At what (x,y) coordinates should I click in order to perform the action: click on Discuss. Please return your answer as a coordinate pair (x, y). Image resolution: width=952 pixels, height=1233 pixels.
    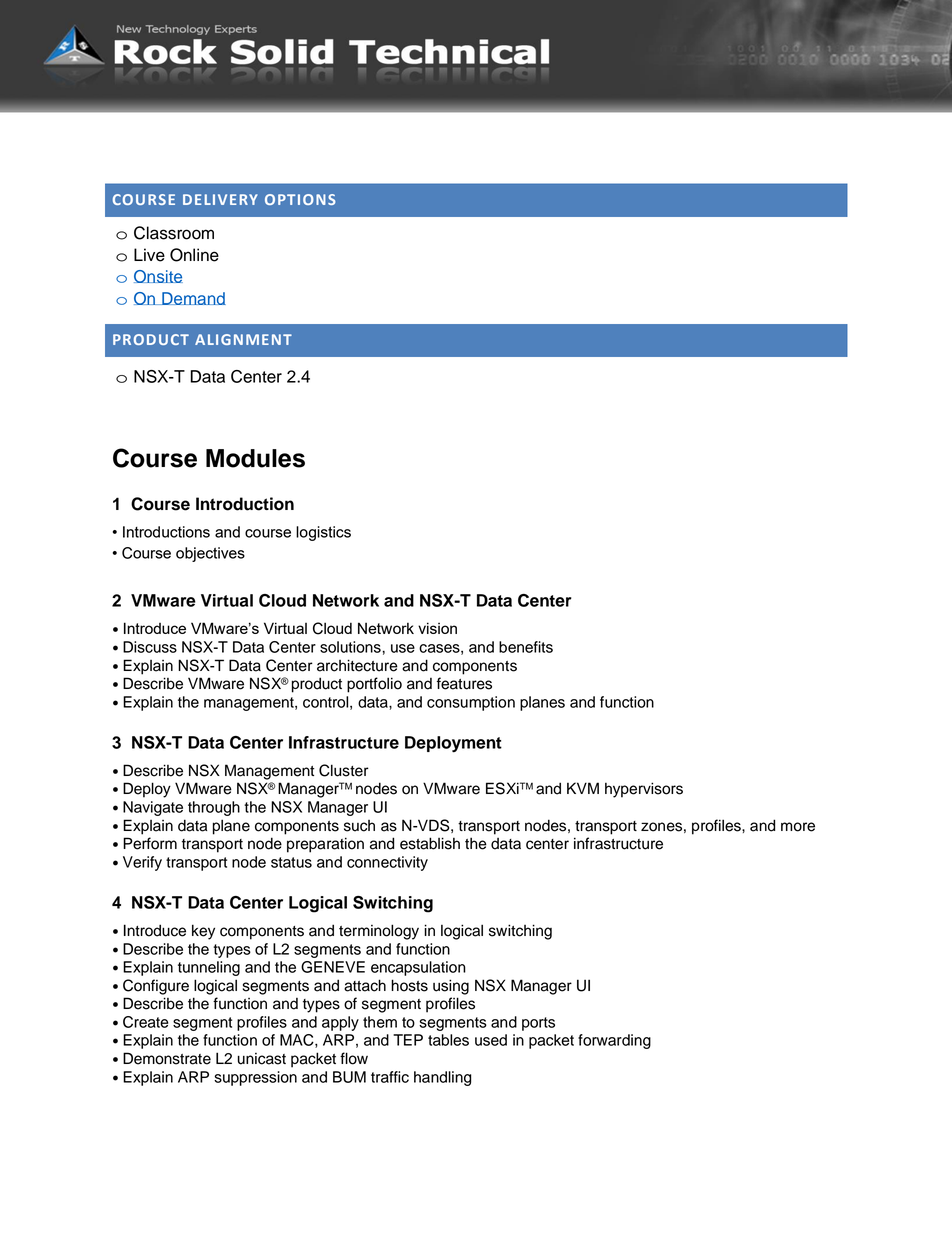
    Looking at the image, I should click on (150, 647).
